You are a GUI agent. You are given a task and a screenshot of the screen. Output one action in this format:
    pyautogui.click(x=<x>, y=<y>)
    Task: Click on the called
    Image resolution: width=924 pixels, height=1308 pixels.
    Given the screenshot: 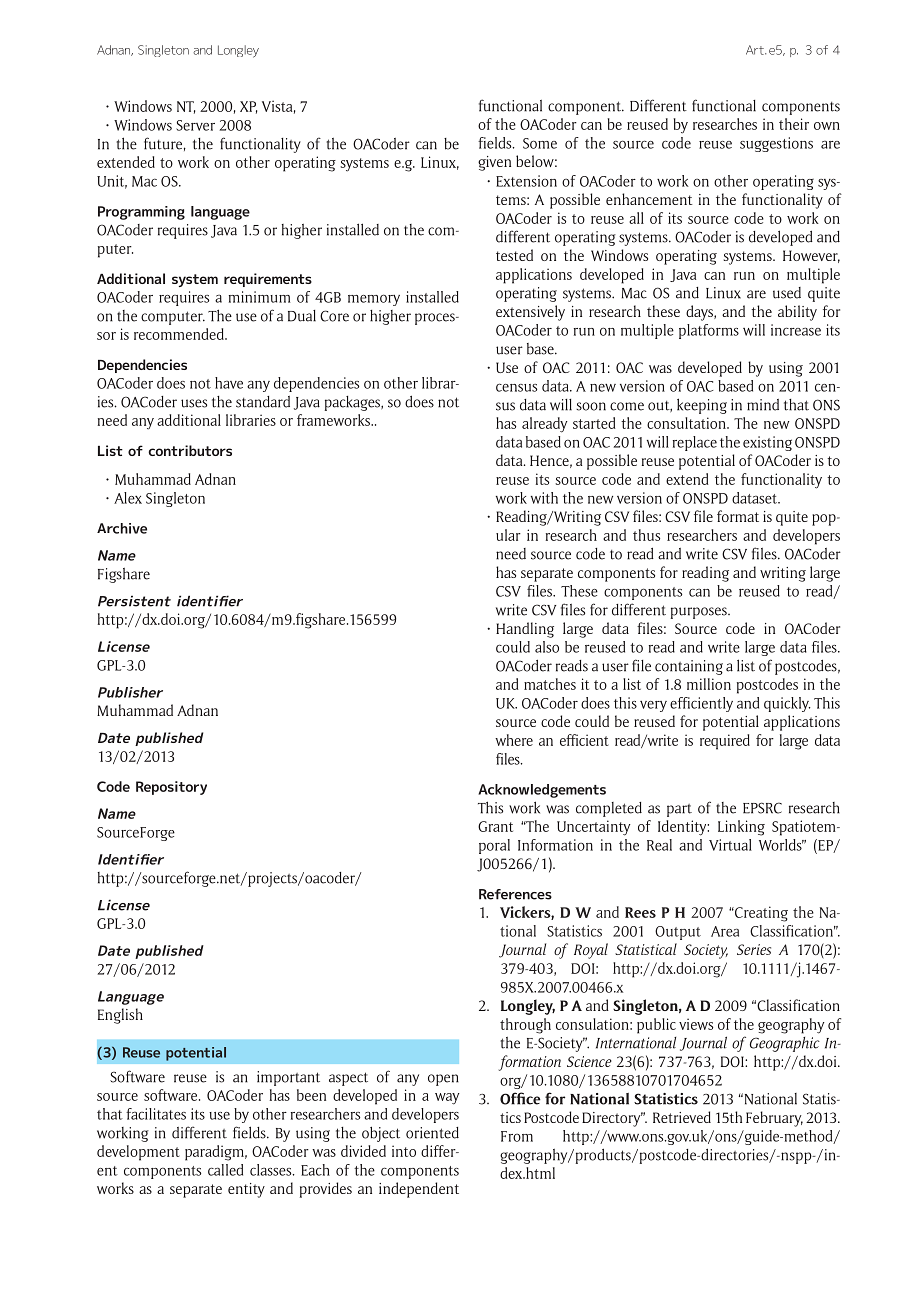 What is the action you would take?
    pyautogui.click(x=225, y=1170)
